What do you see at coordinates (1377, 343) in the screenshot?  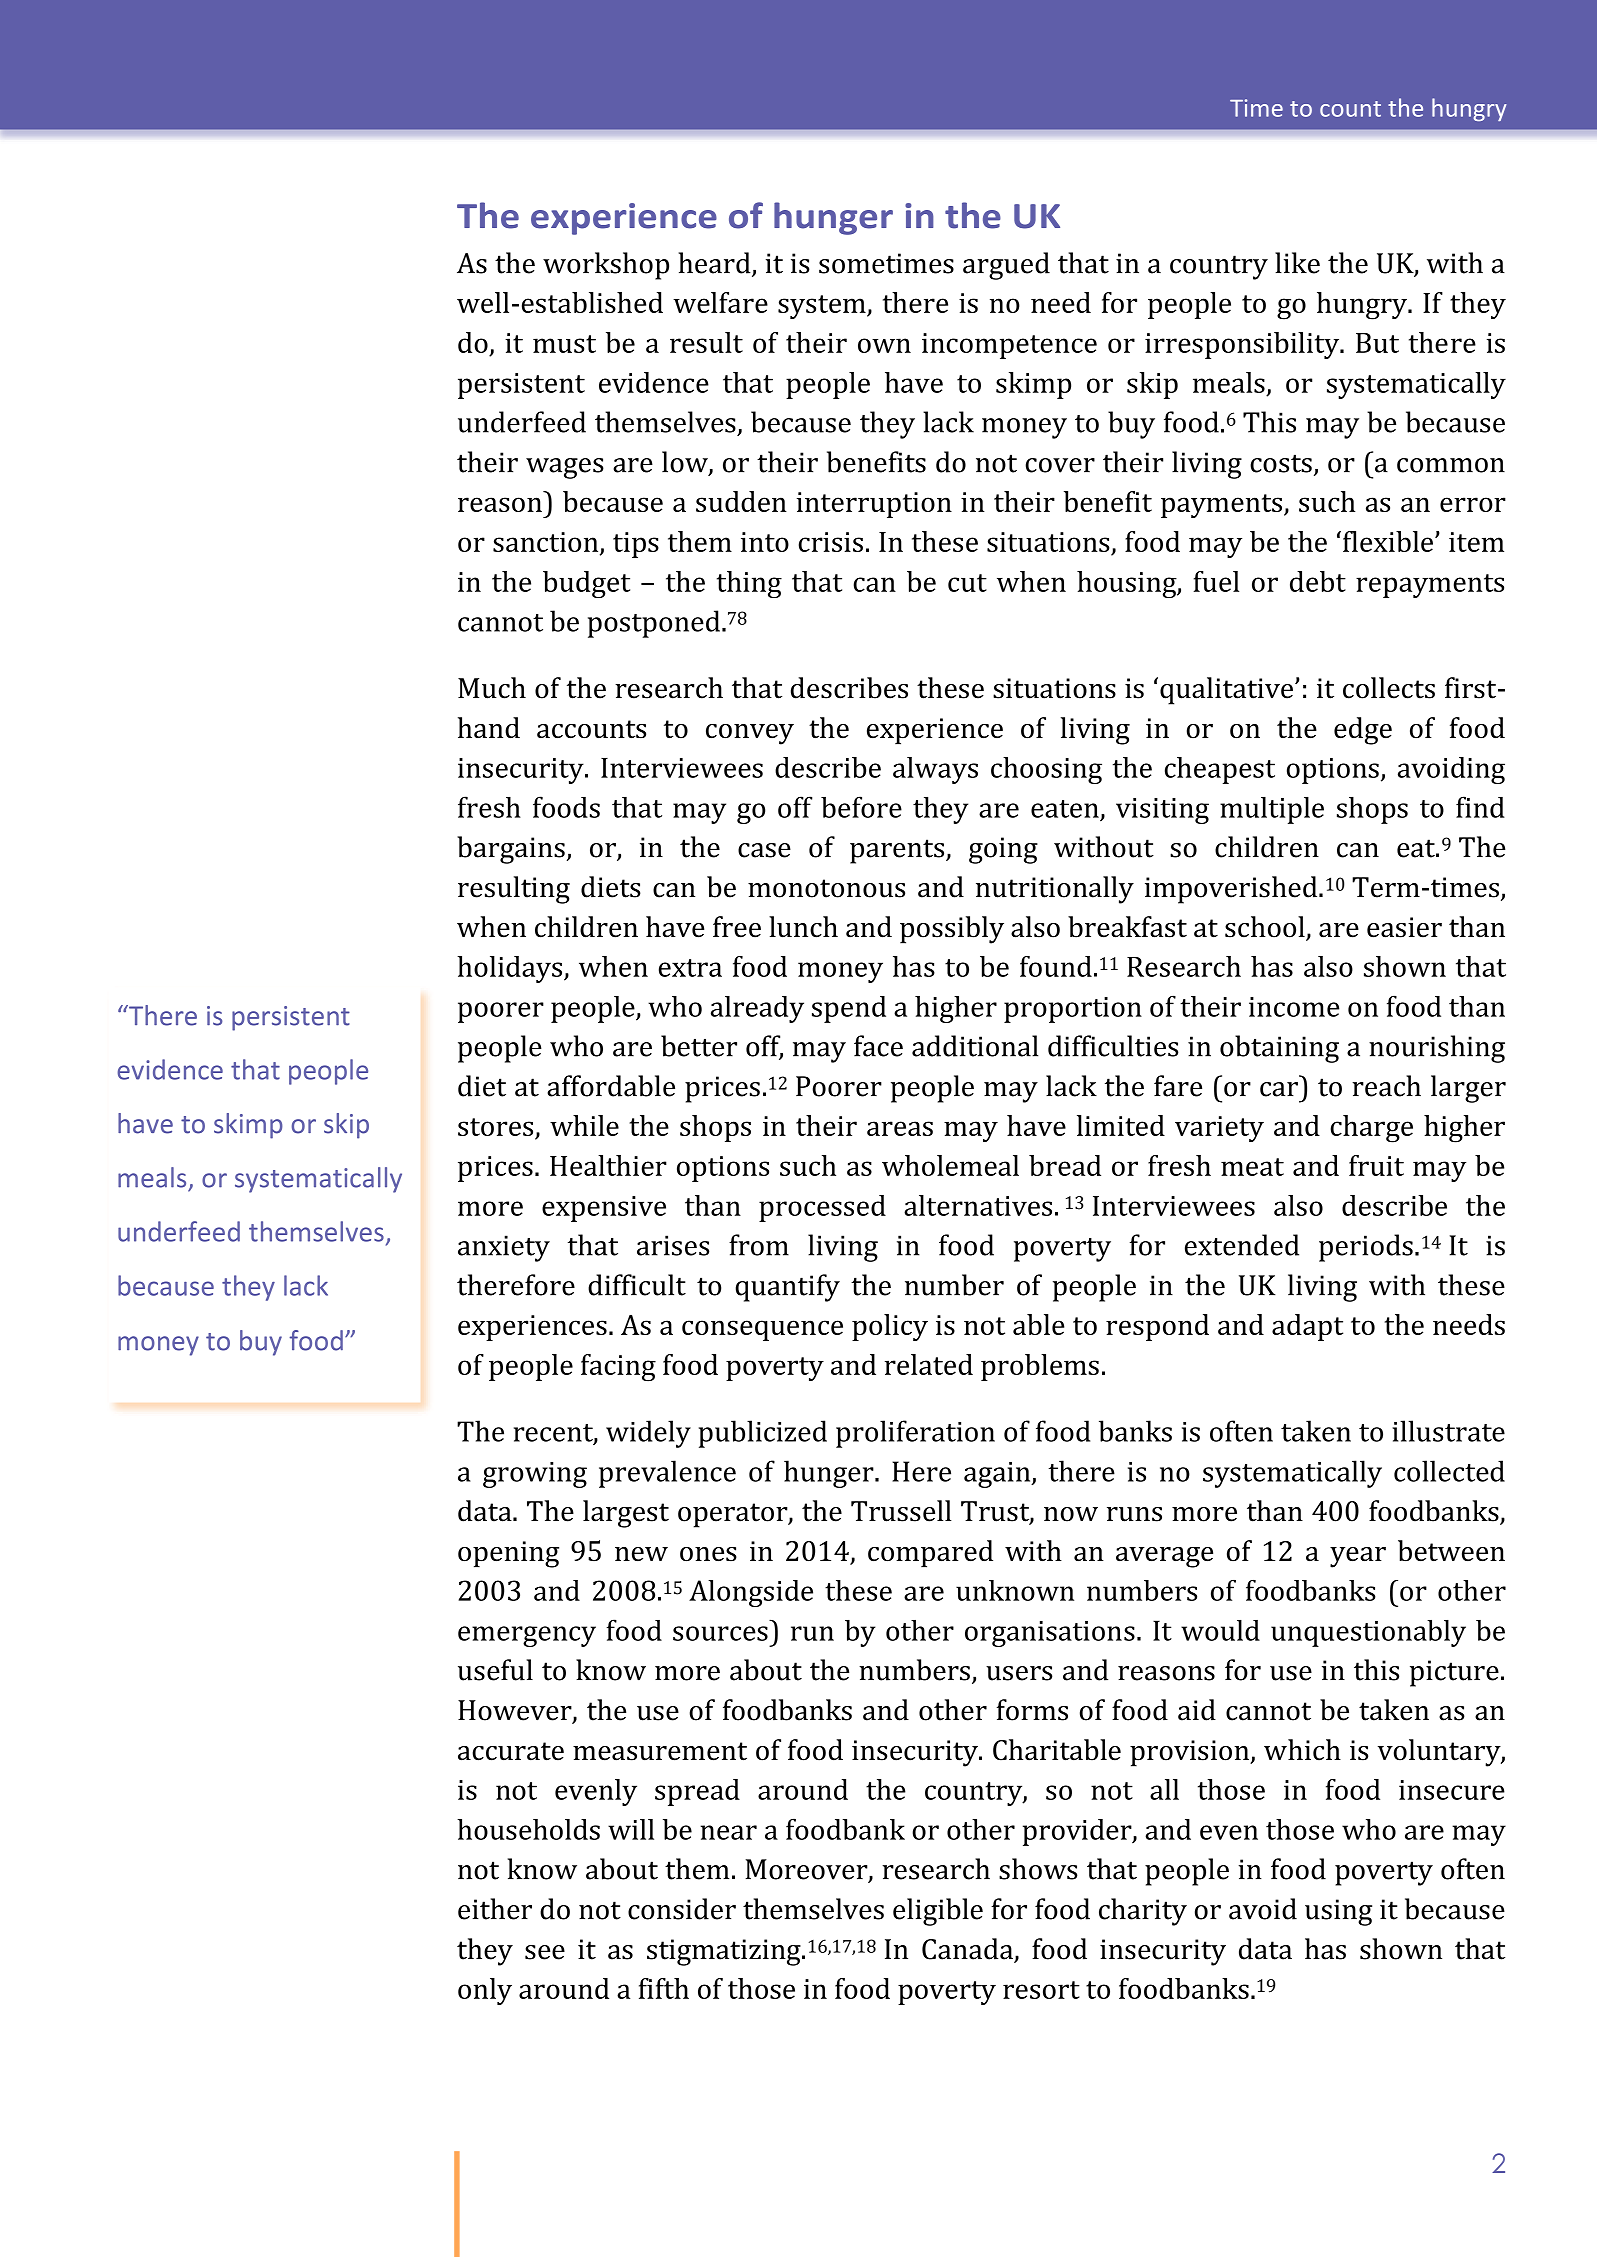 I see `But` at bounding box center [1377, 343].
